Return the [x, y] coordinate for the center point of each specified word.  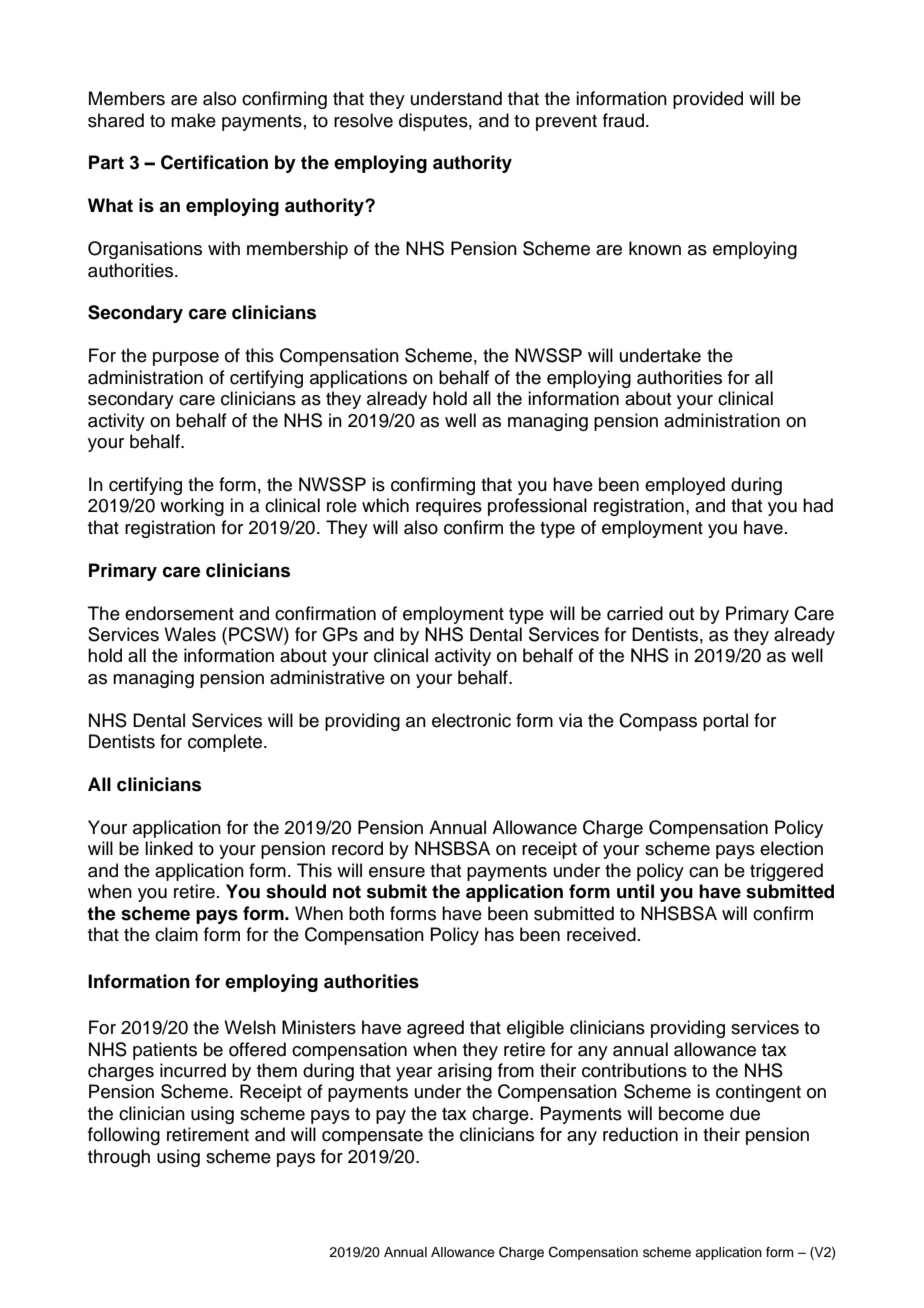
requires [449, 507]
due [745, 1113]
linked [169, 848]
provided [708, 100]
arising [465, 1072]
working [192, 507]
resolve [363, 120]
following [124, 1136]
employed [685, 486]
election [791, 848]
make [193, 120]
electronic [471, 720]
